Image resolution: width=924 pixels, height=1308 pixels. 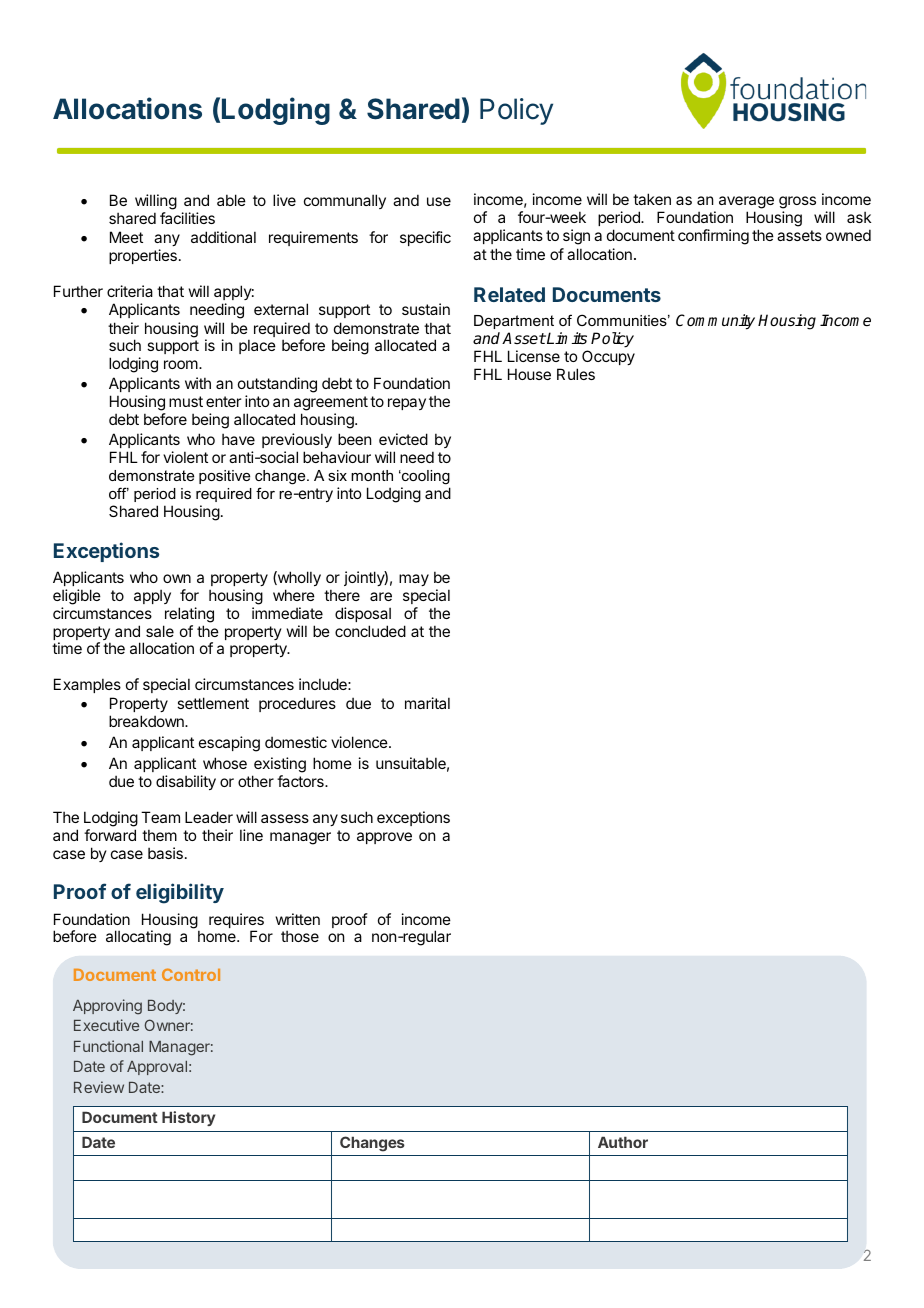 I want to click on Author, so click(x=623, y=1142).
